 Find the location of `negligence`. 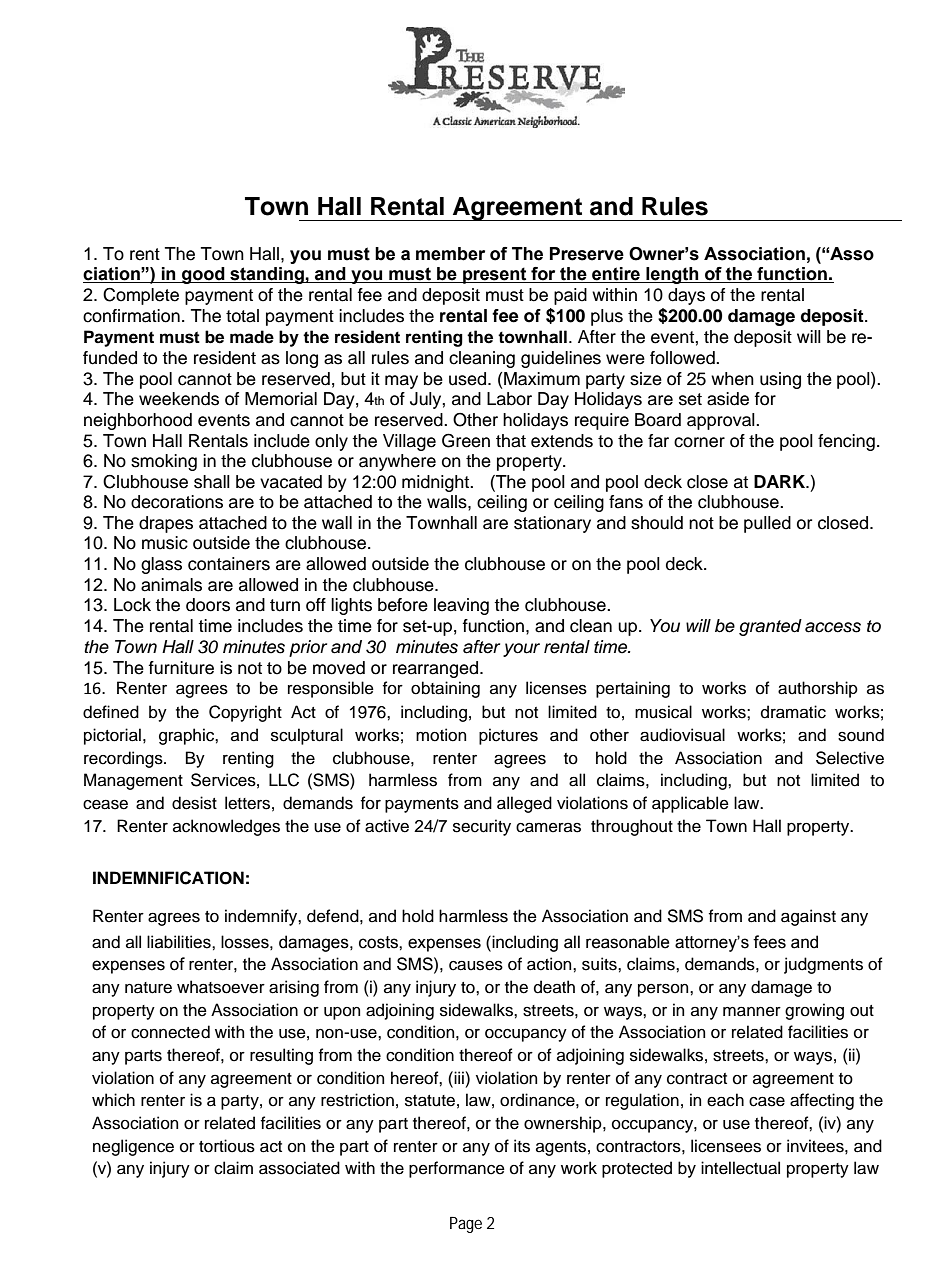

negligence is located at coordinates (133, 1147).
